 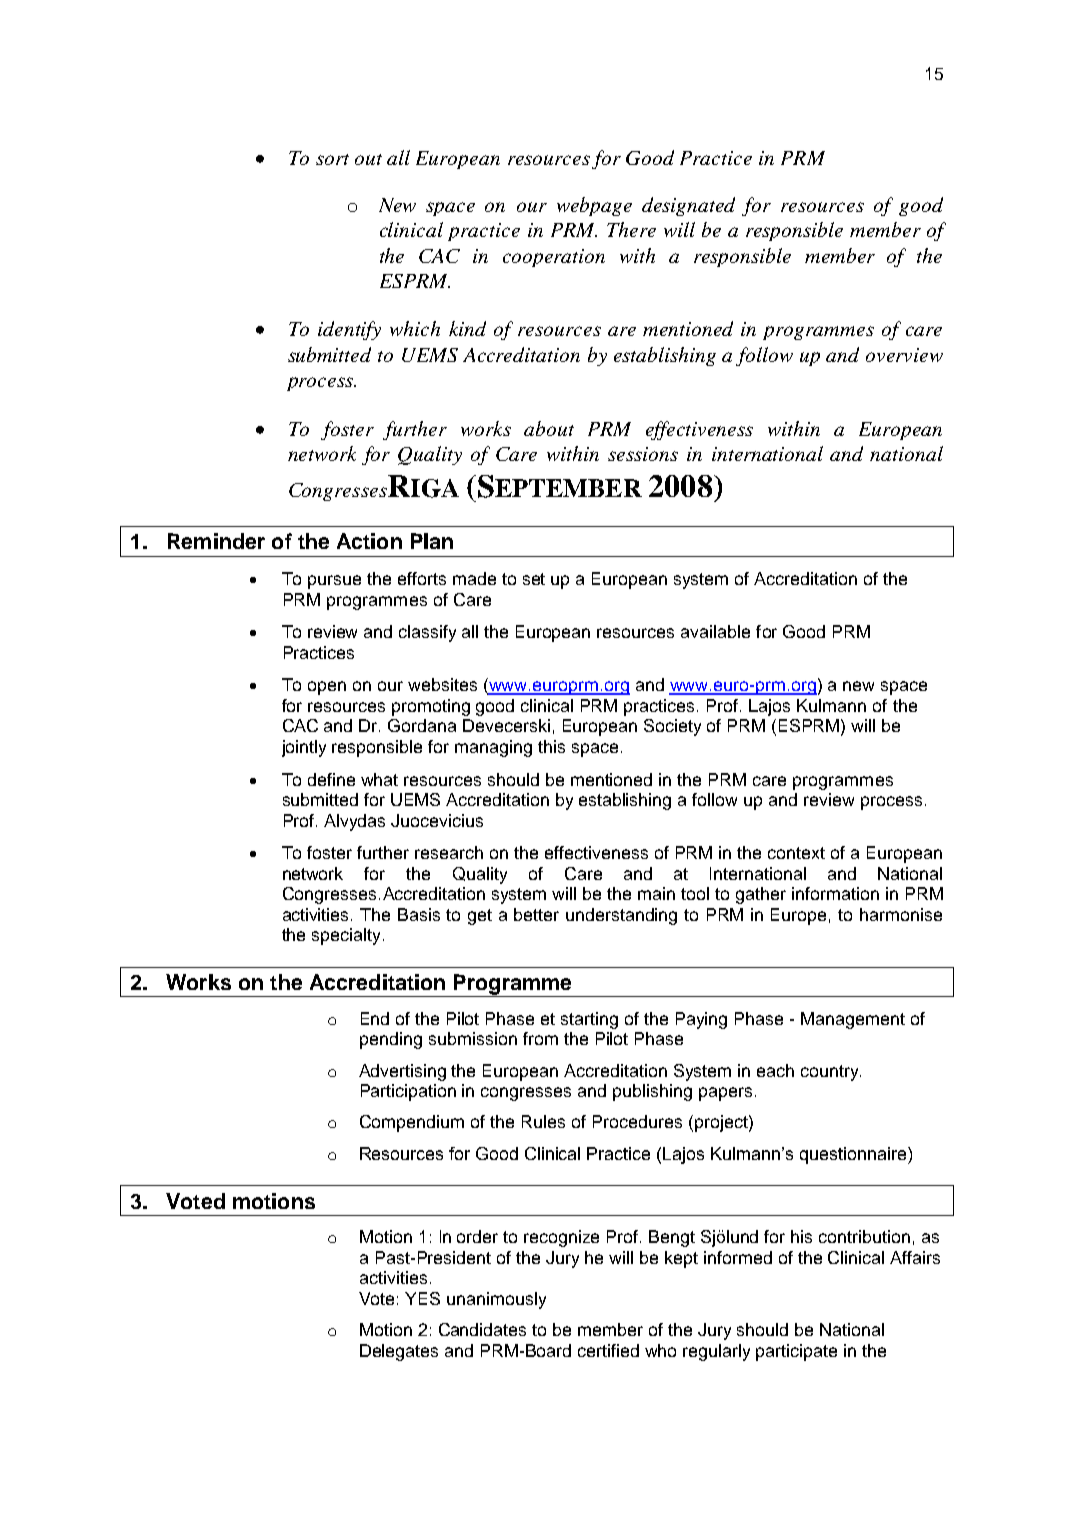 I want to click on sort, so click(x=332, y=159).
